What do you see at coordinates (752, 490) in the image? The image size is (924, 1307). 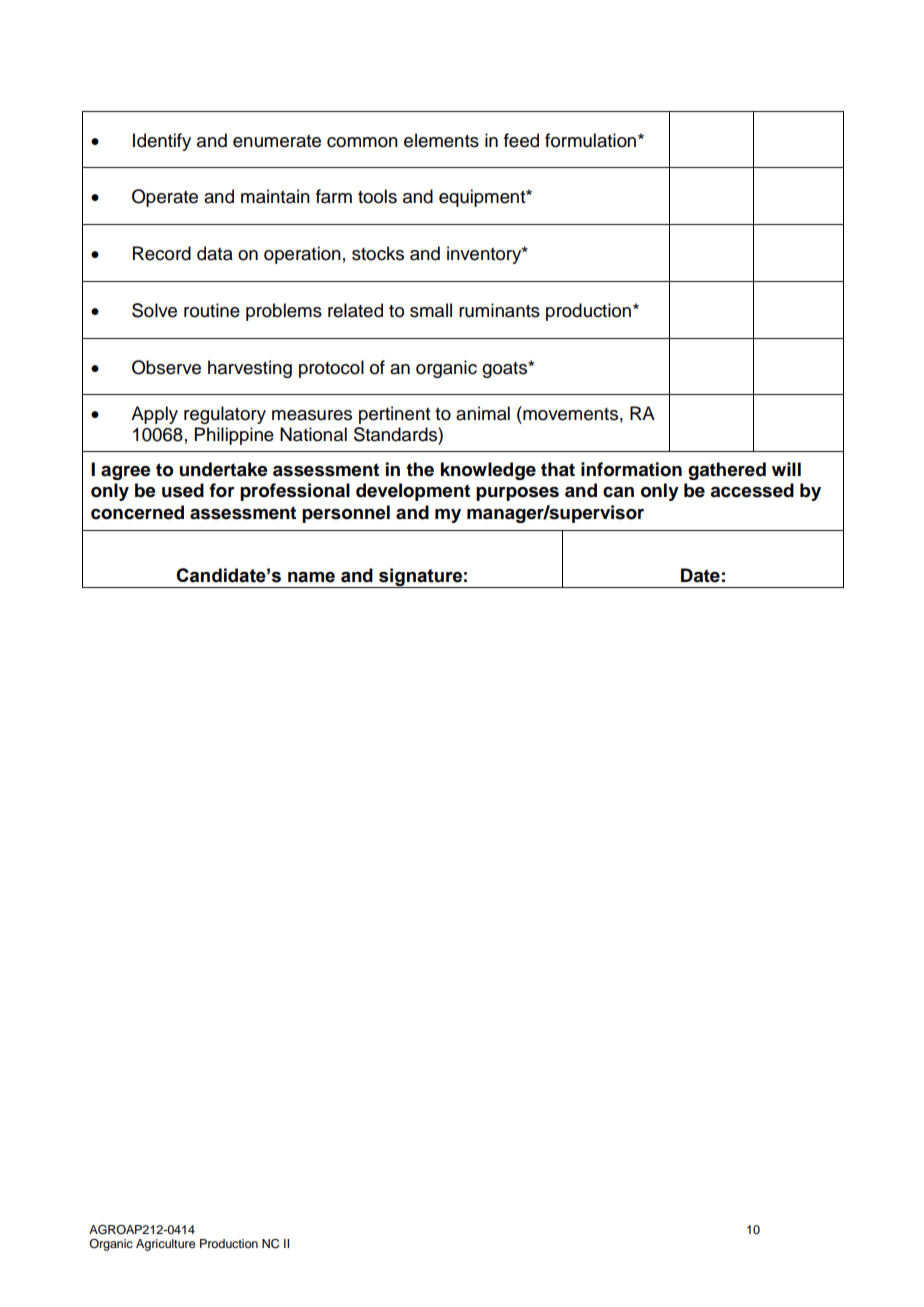 I see `accessed` at bounding box center [752, 490].
